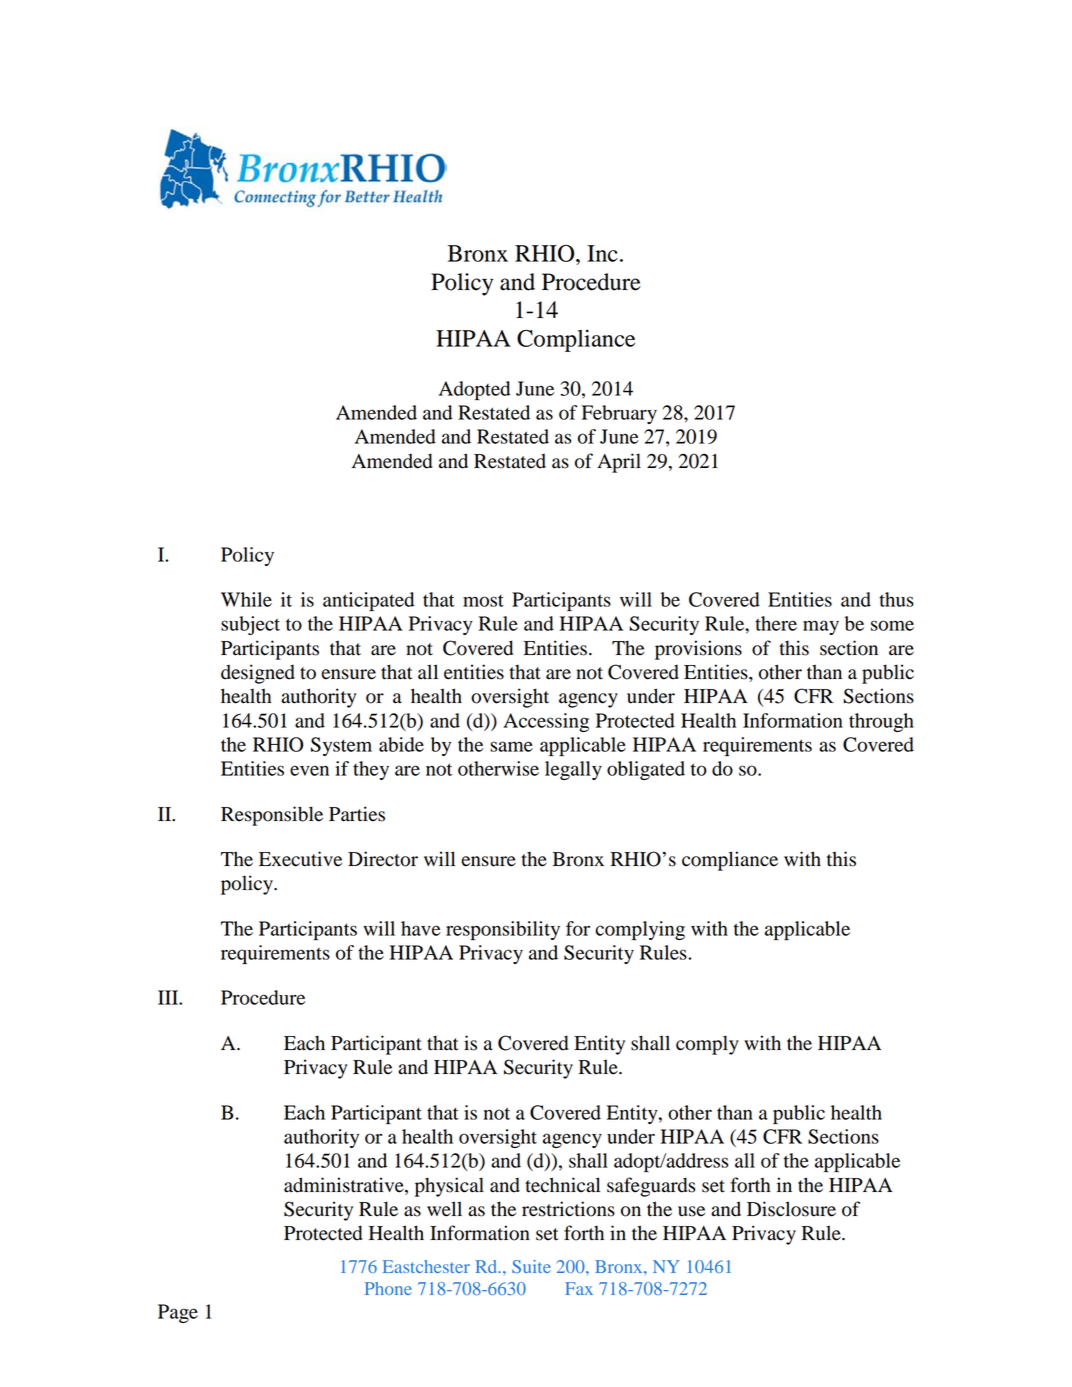  Describe the element at coordinates (791, 1209) in the page. I see `Disclosure` at that location.
